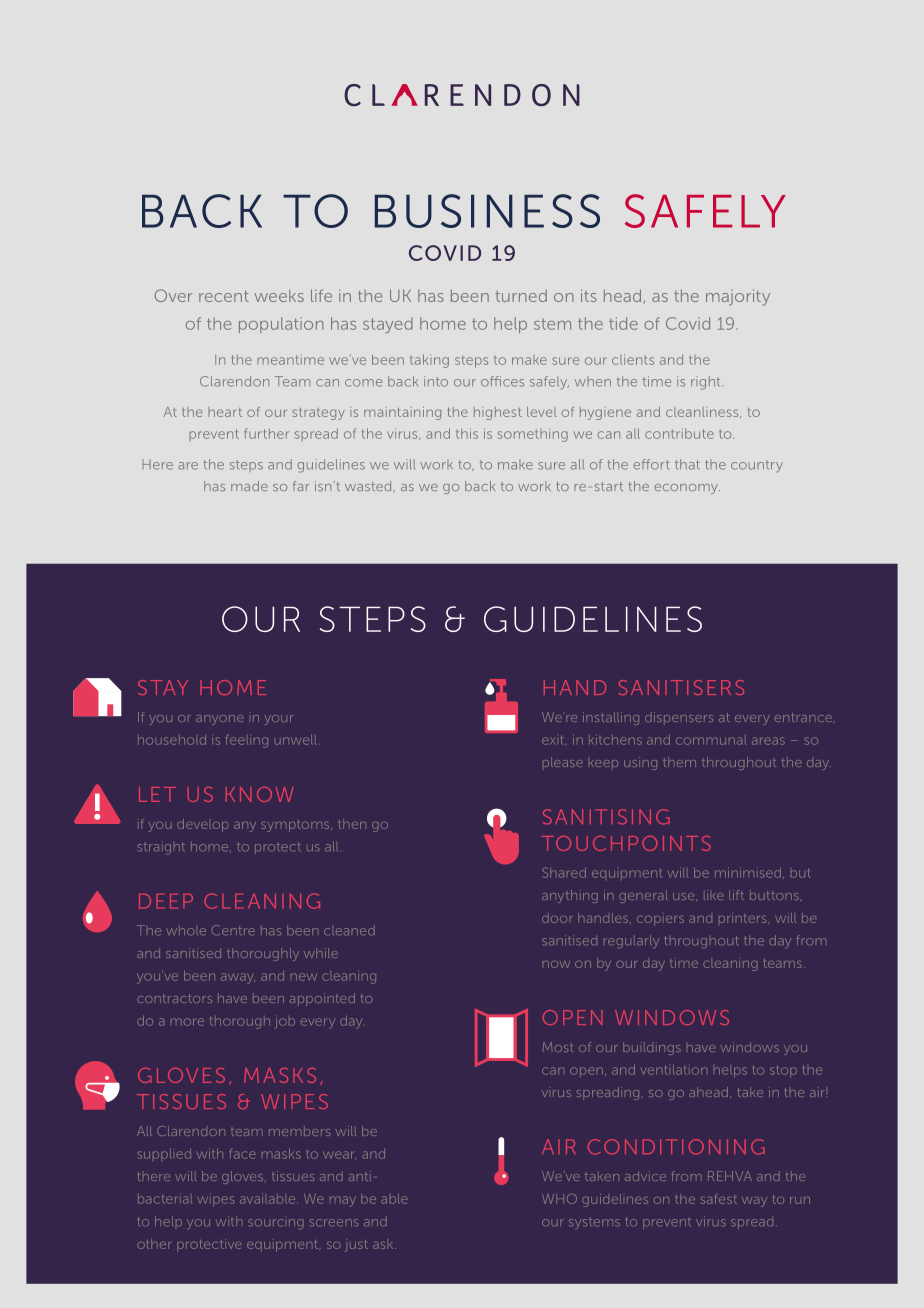  What do you see at coordinates (554, 740) in the image?
I see `exit` at bounding box center [554, 740].
